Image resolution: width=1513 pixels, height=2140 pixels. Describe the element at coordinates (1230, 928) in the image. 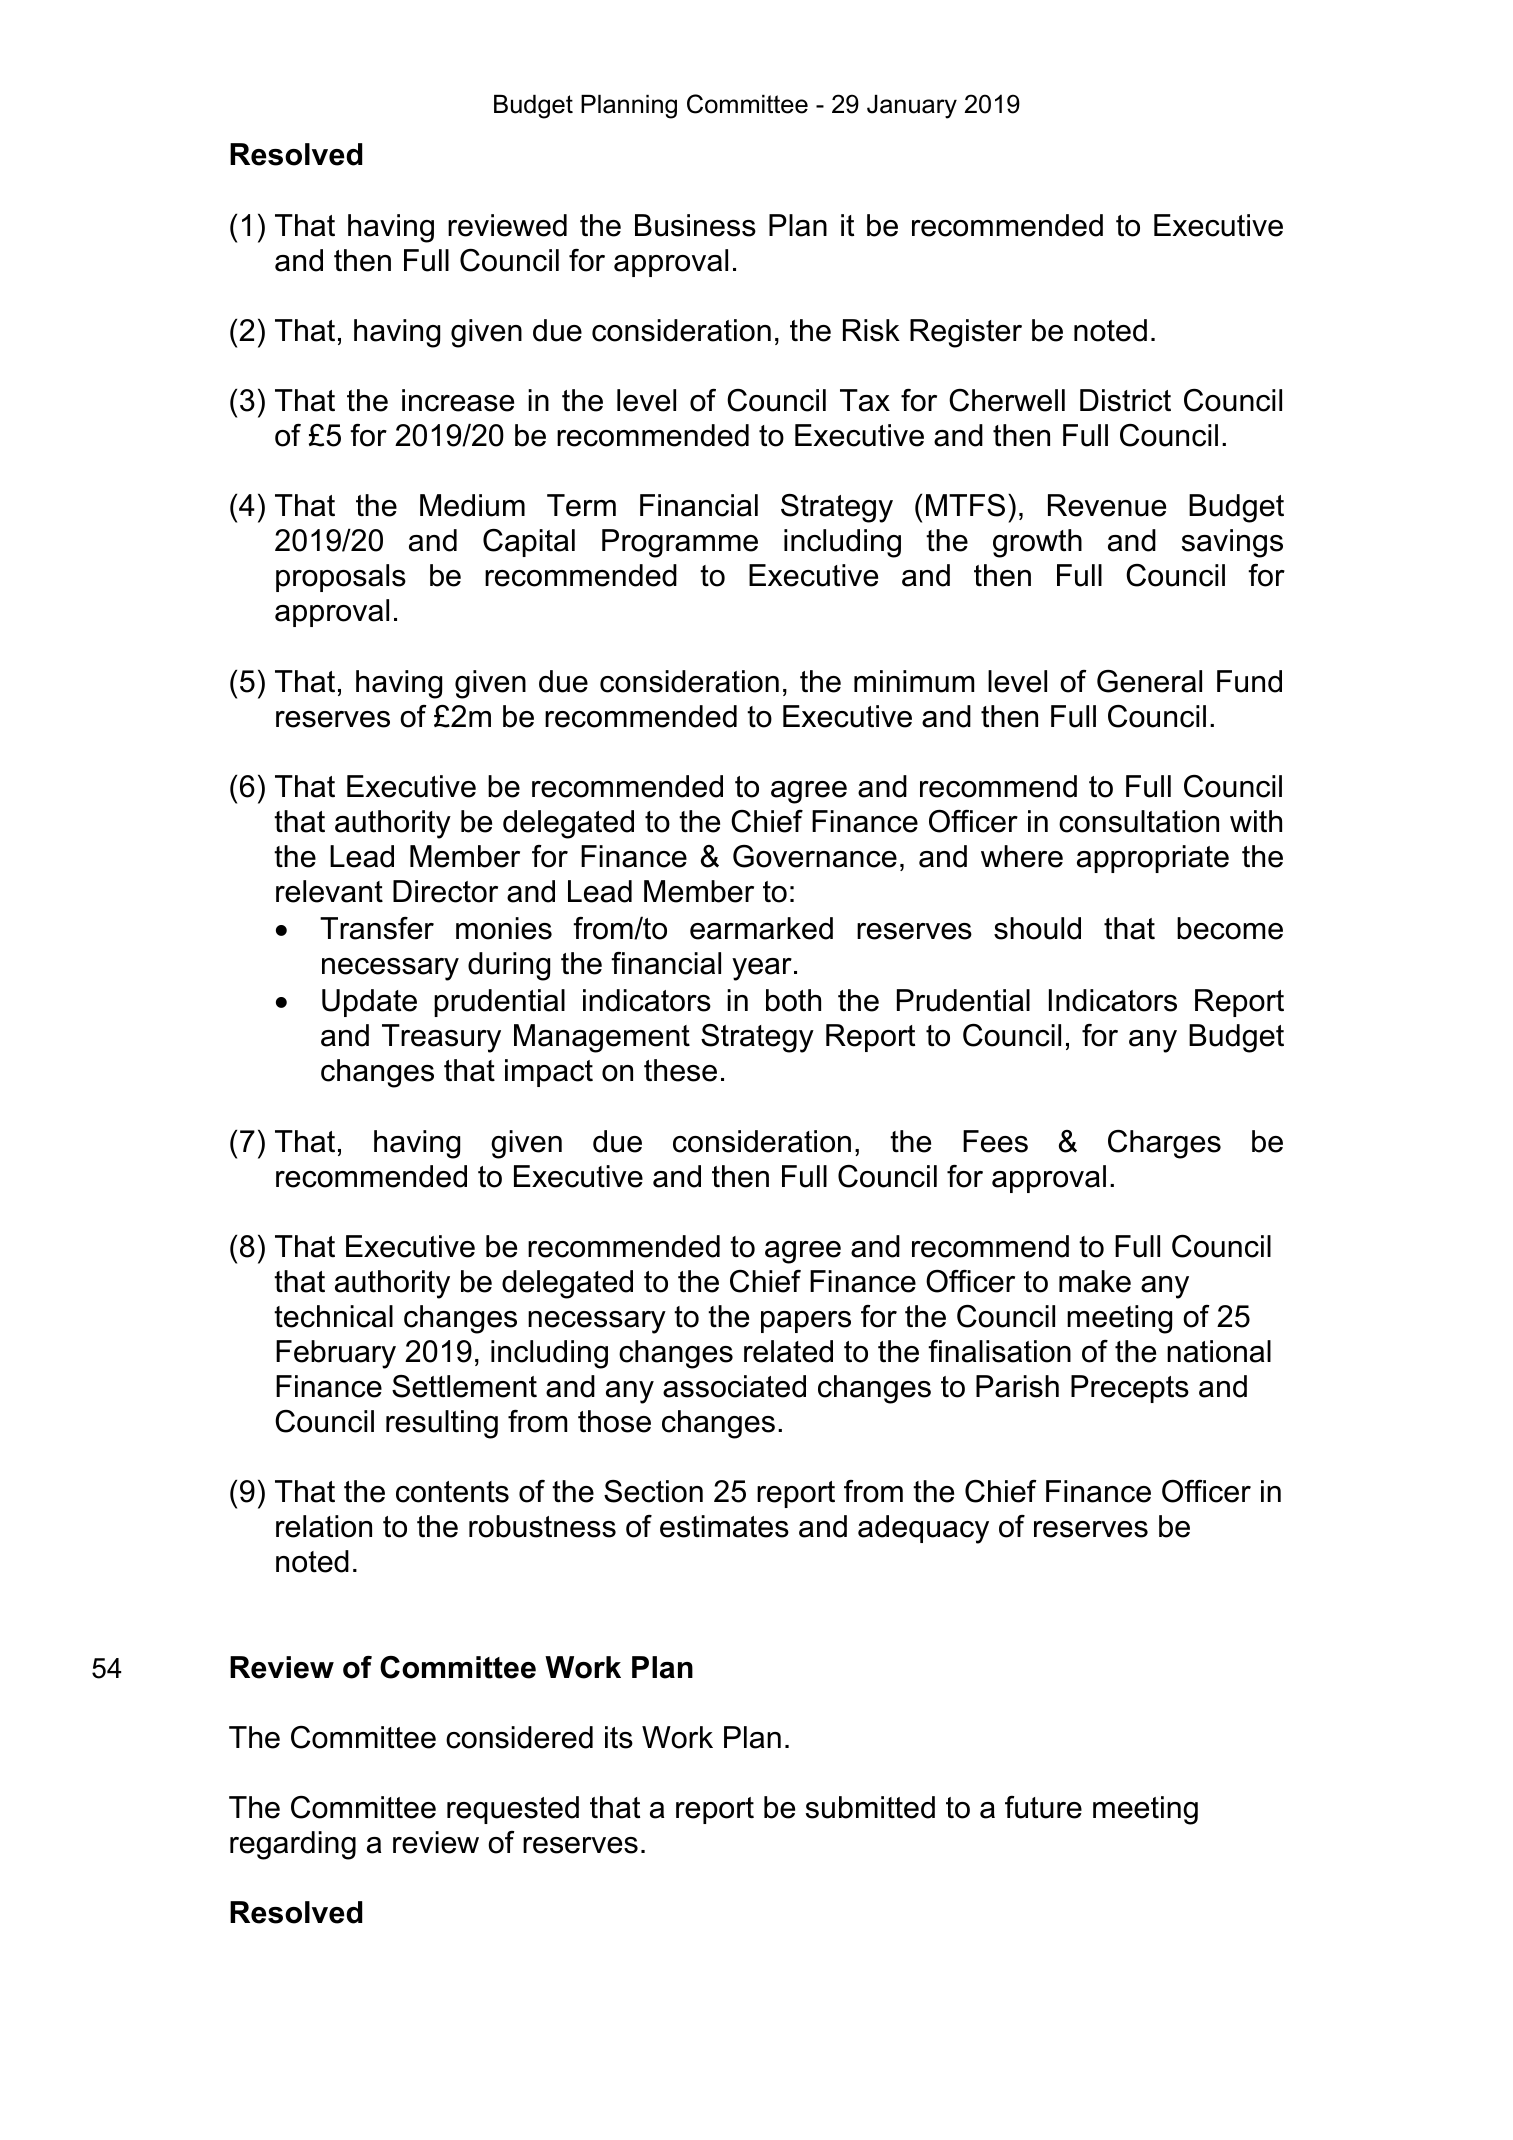

I see `become` at that location.
